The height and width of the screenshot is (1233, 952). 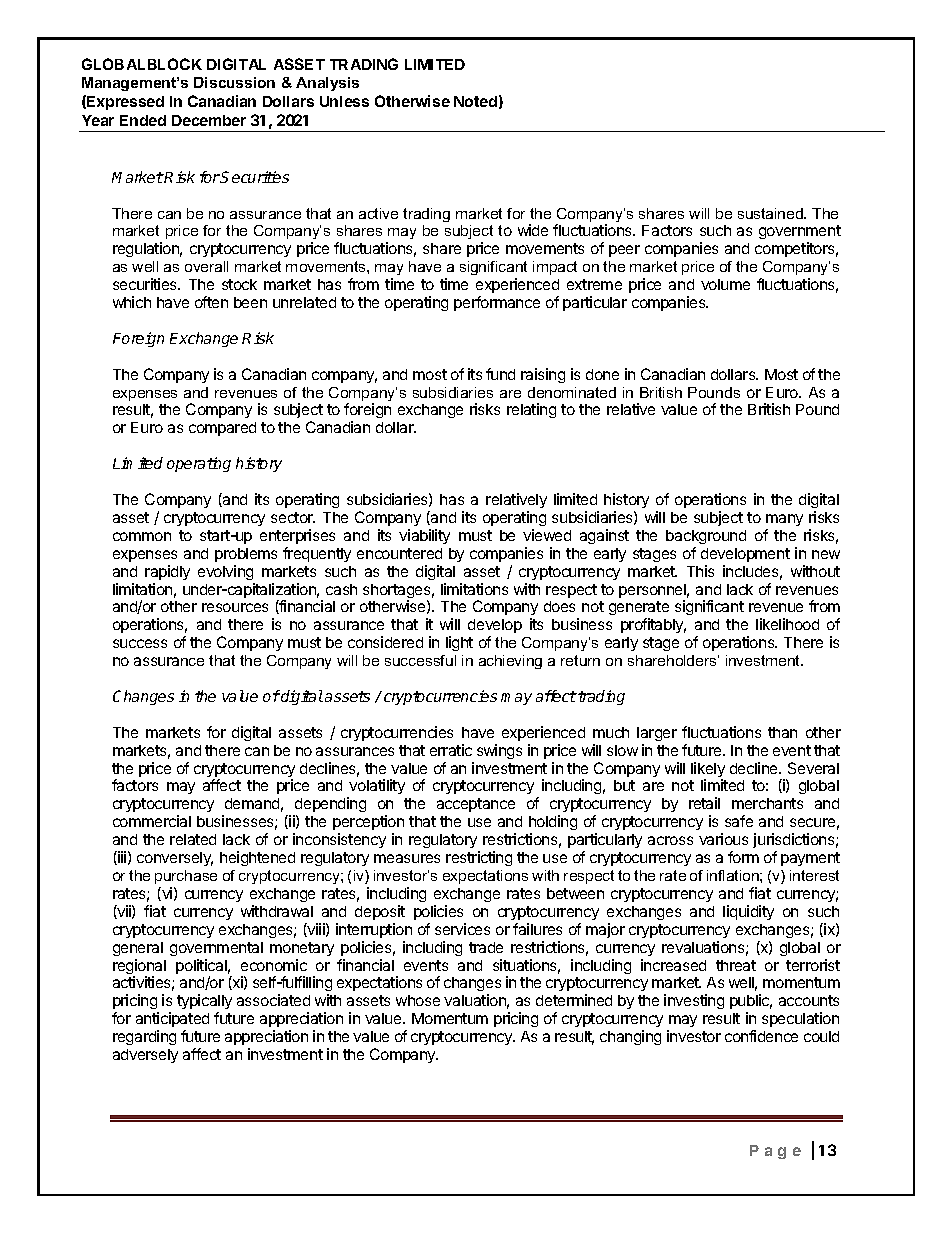 I want to click on often, so click(x=211, y=302).
